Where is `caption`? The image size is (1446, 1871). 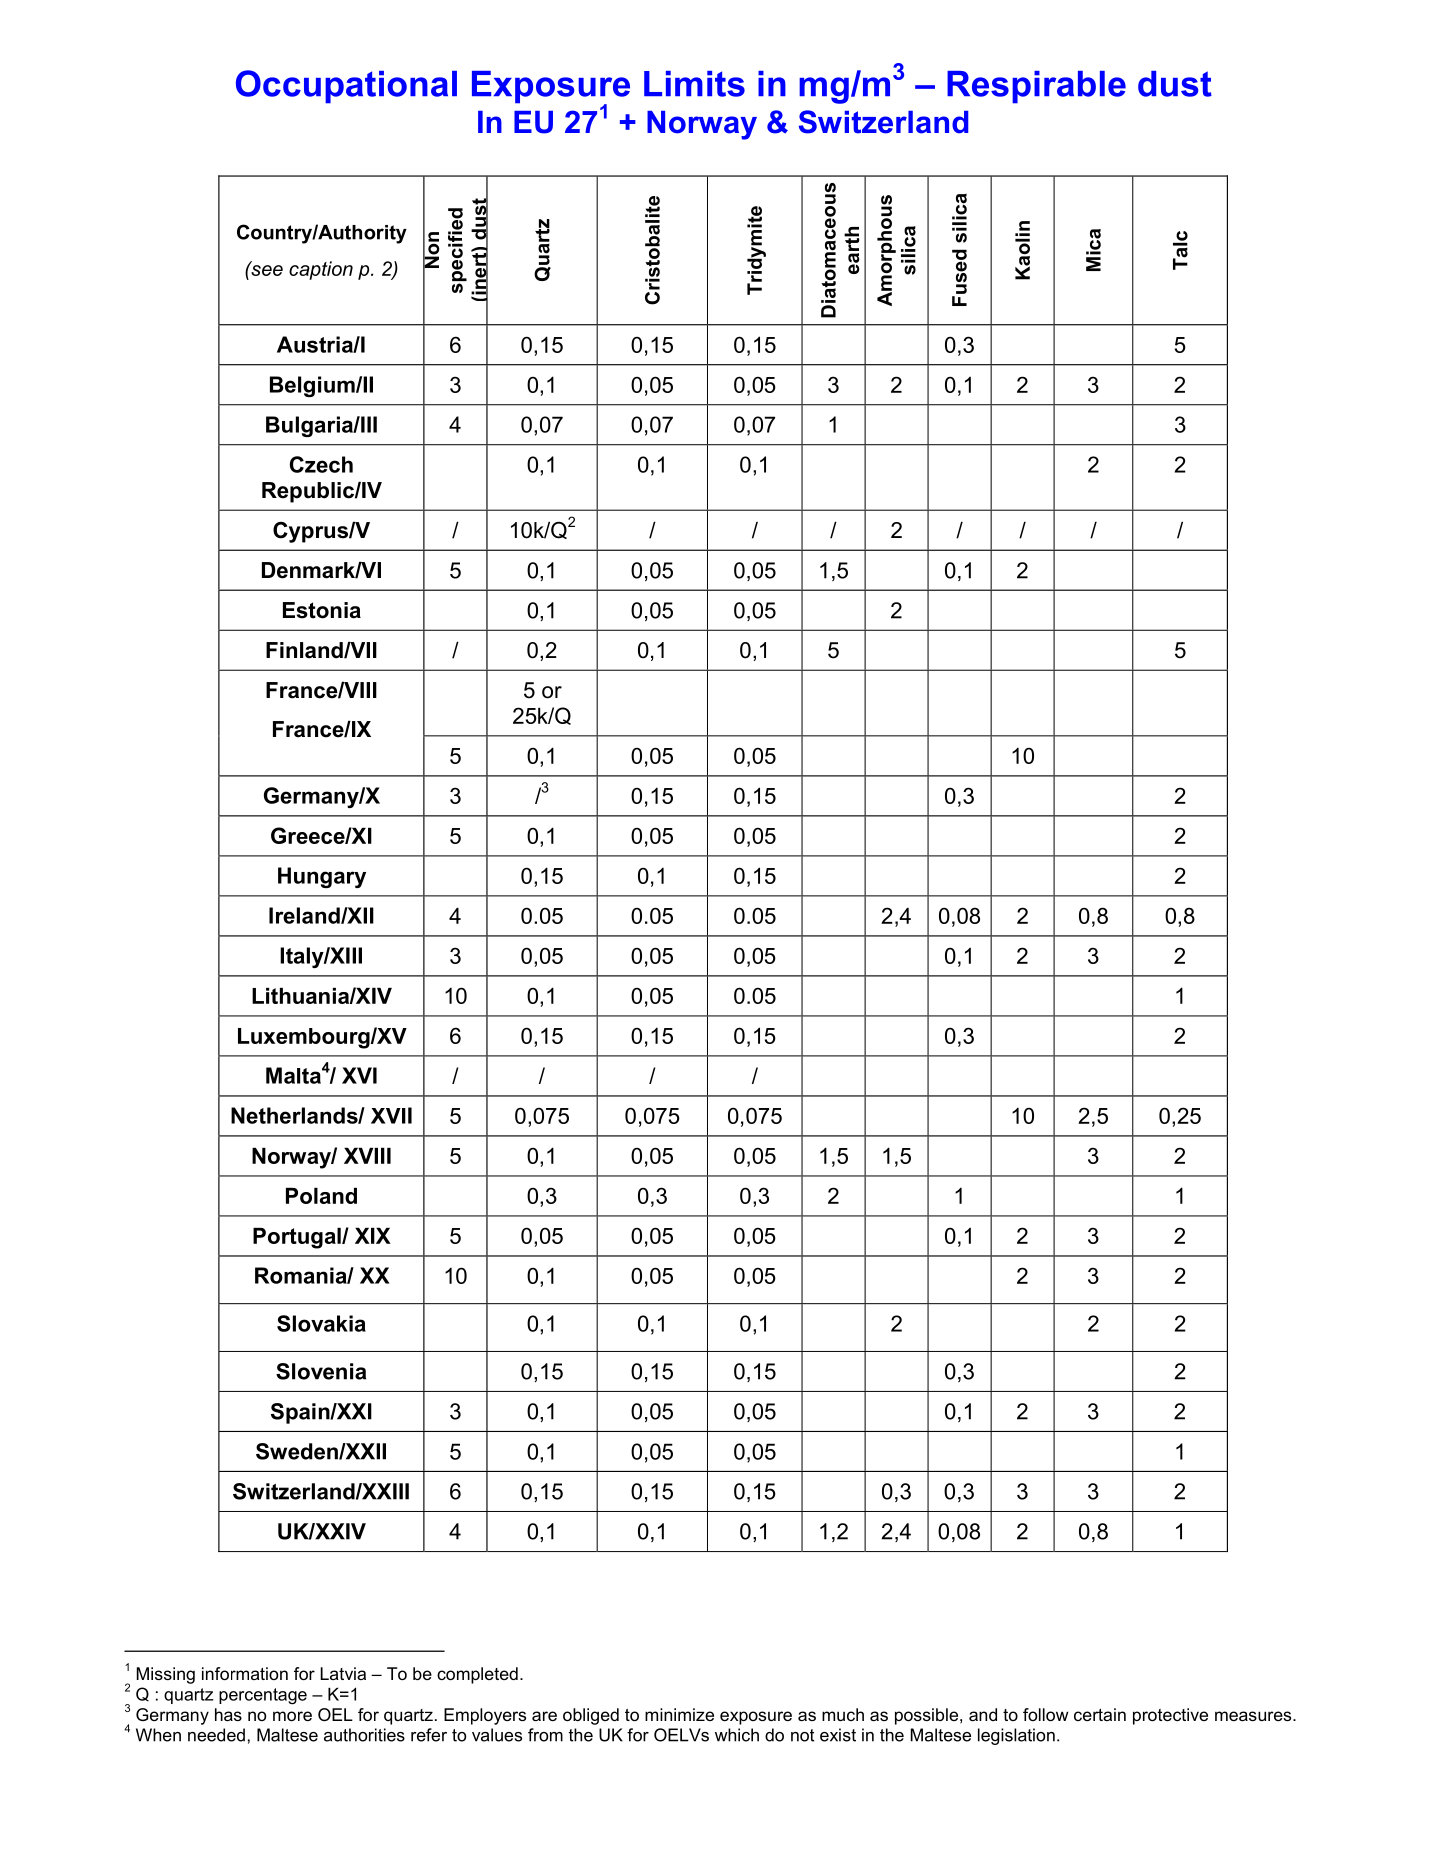 caption is located at coordinates (321, 270).
